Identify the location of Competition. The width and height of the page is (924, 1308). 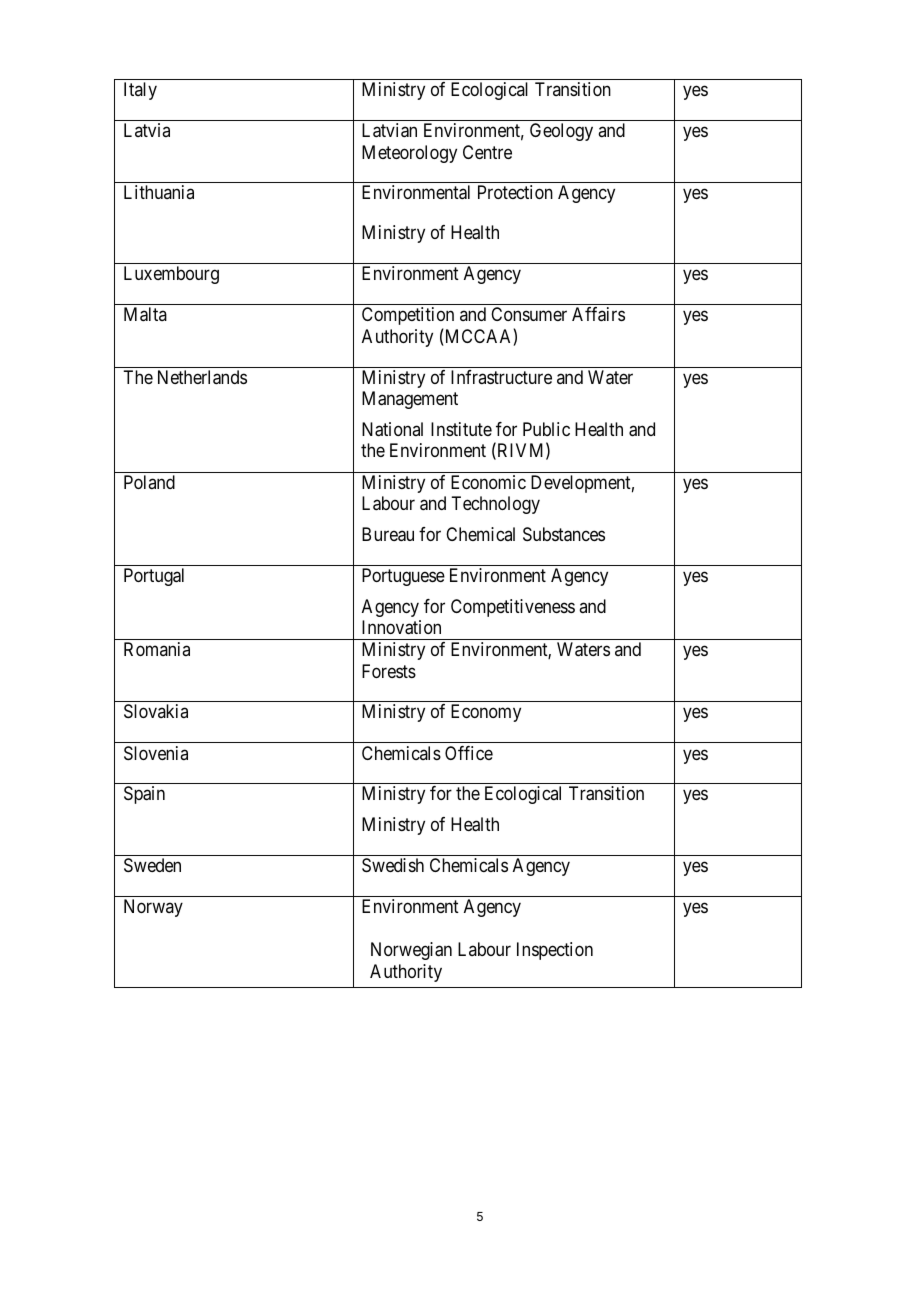
(408, 316).
